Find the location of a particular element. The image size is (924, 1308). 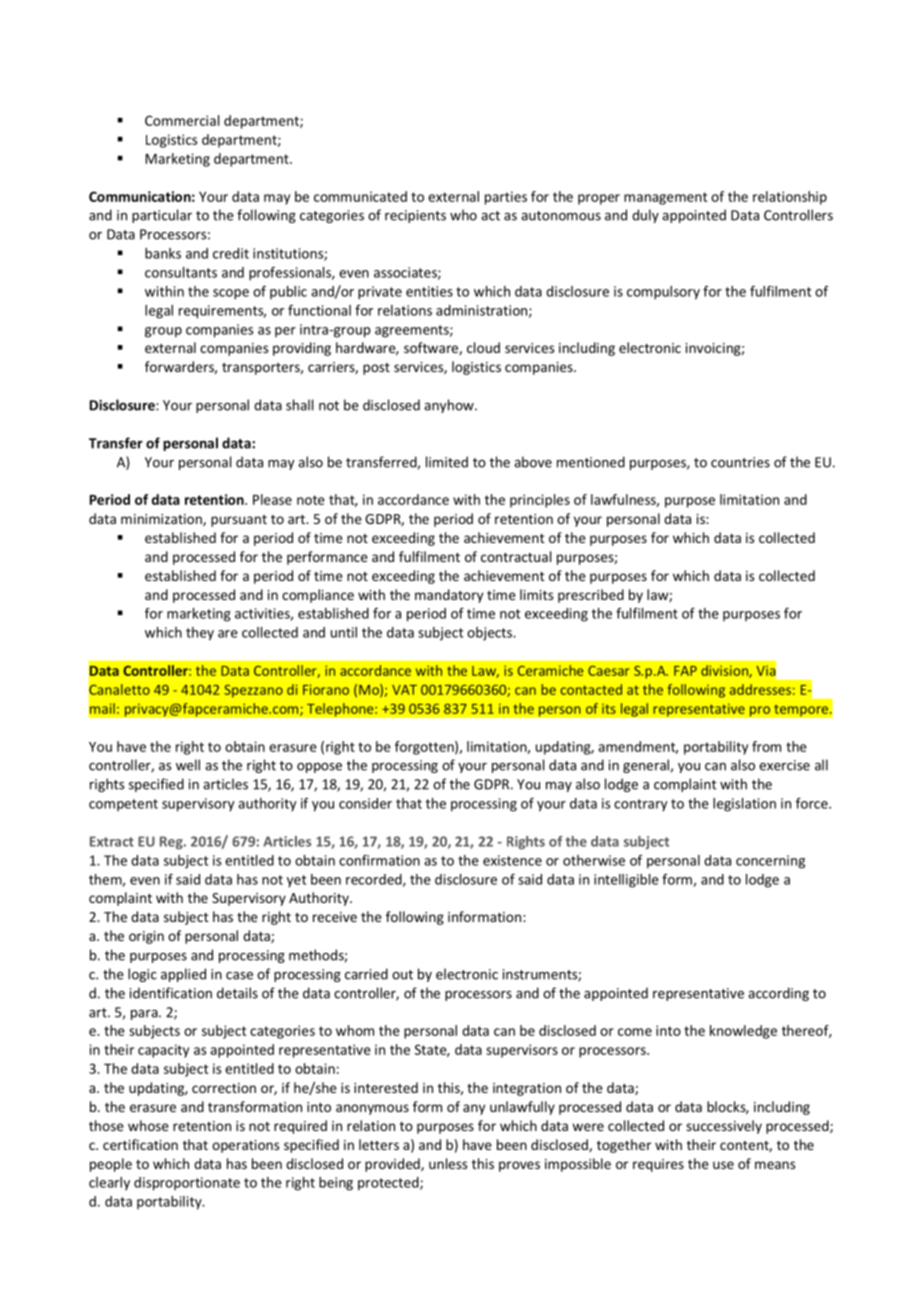

existence is located at coordinates (512, 860).
